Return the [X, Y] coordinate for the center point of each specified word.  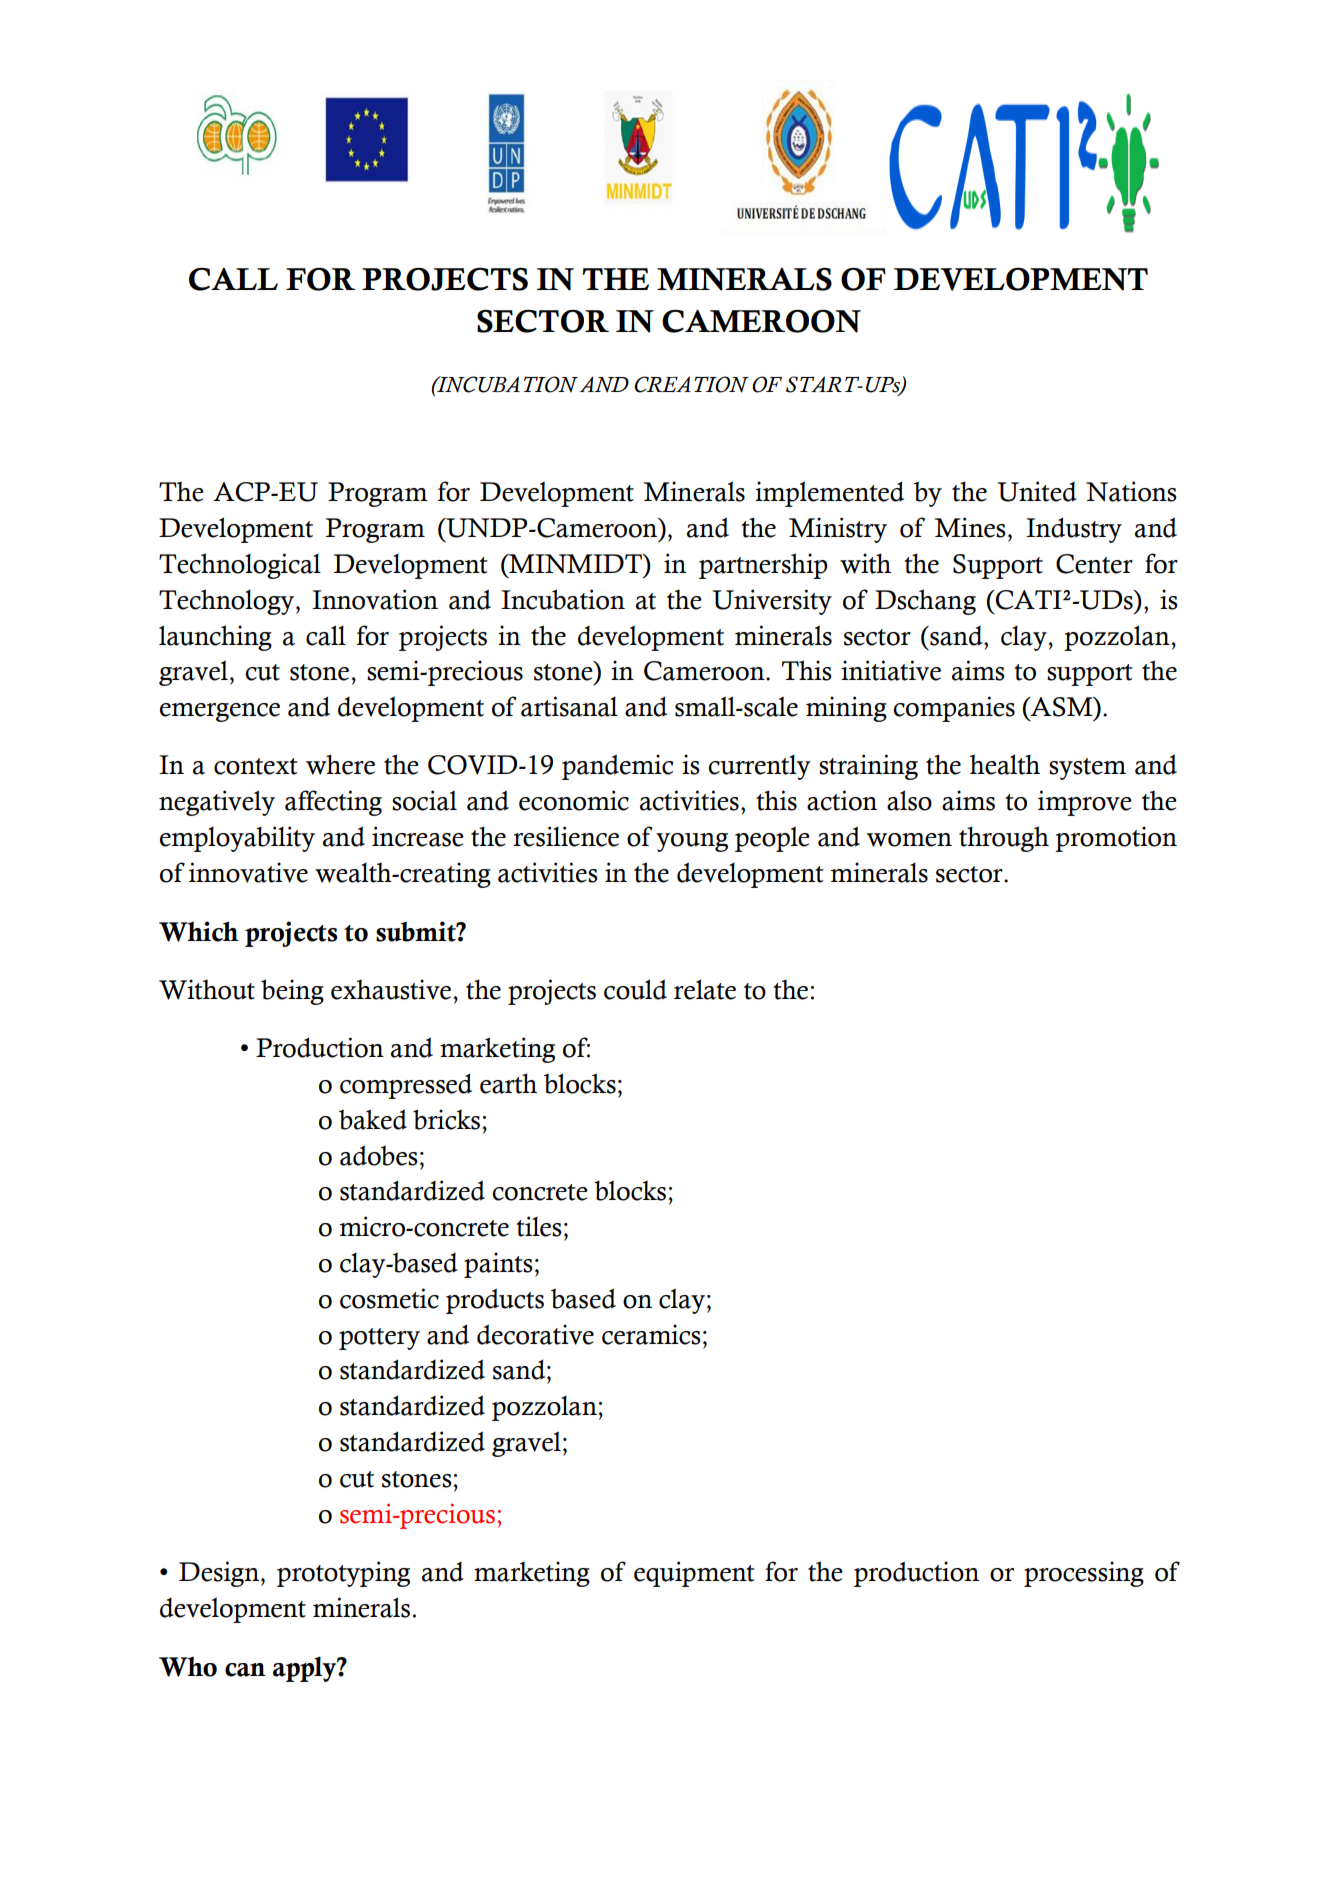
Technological [240, 566]
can [245, 1670]
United [1037, 491]
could [635, 989]
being [292, 992]
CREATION [691, 384]
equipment [694, 1574]
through [1004, 839]
